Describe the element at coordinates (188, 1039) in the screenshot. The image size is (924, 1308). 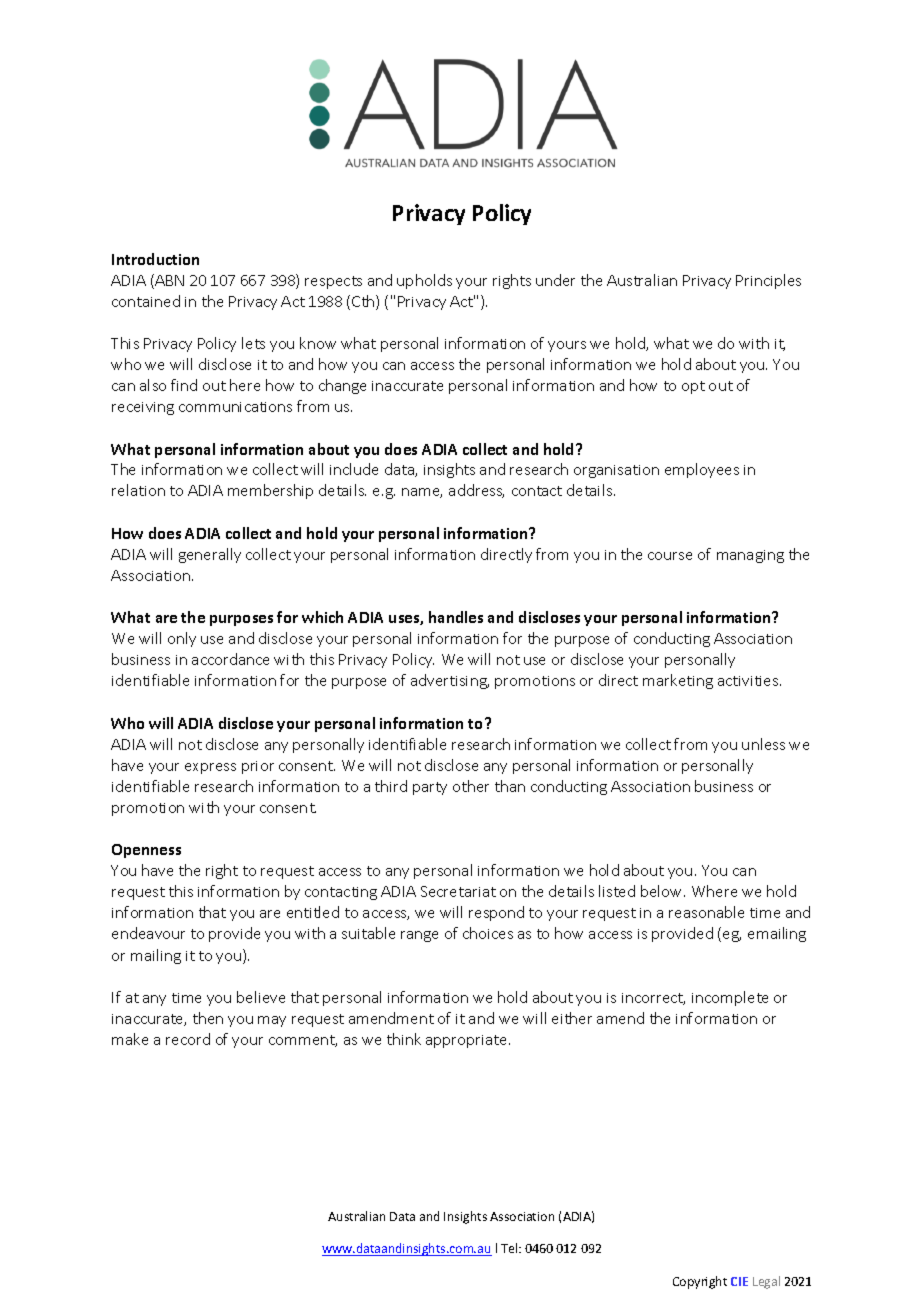
I see `record` at that location.
